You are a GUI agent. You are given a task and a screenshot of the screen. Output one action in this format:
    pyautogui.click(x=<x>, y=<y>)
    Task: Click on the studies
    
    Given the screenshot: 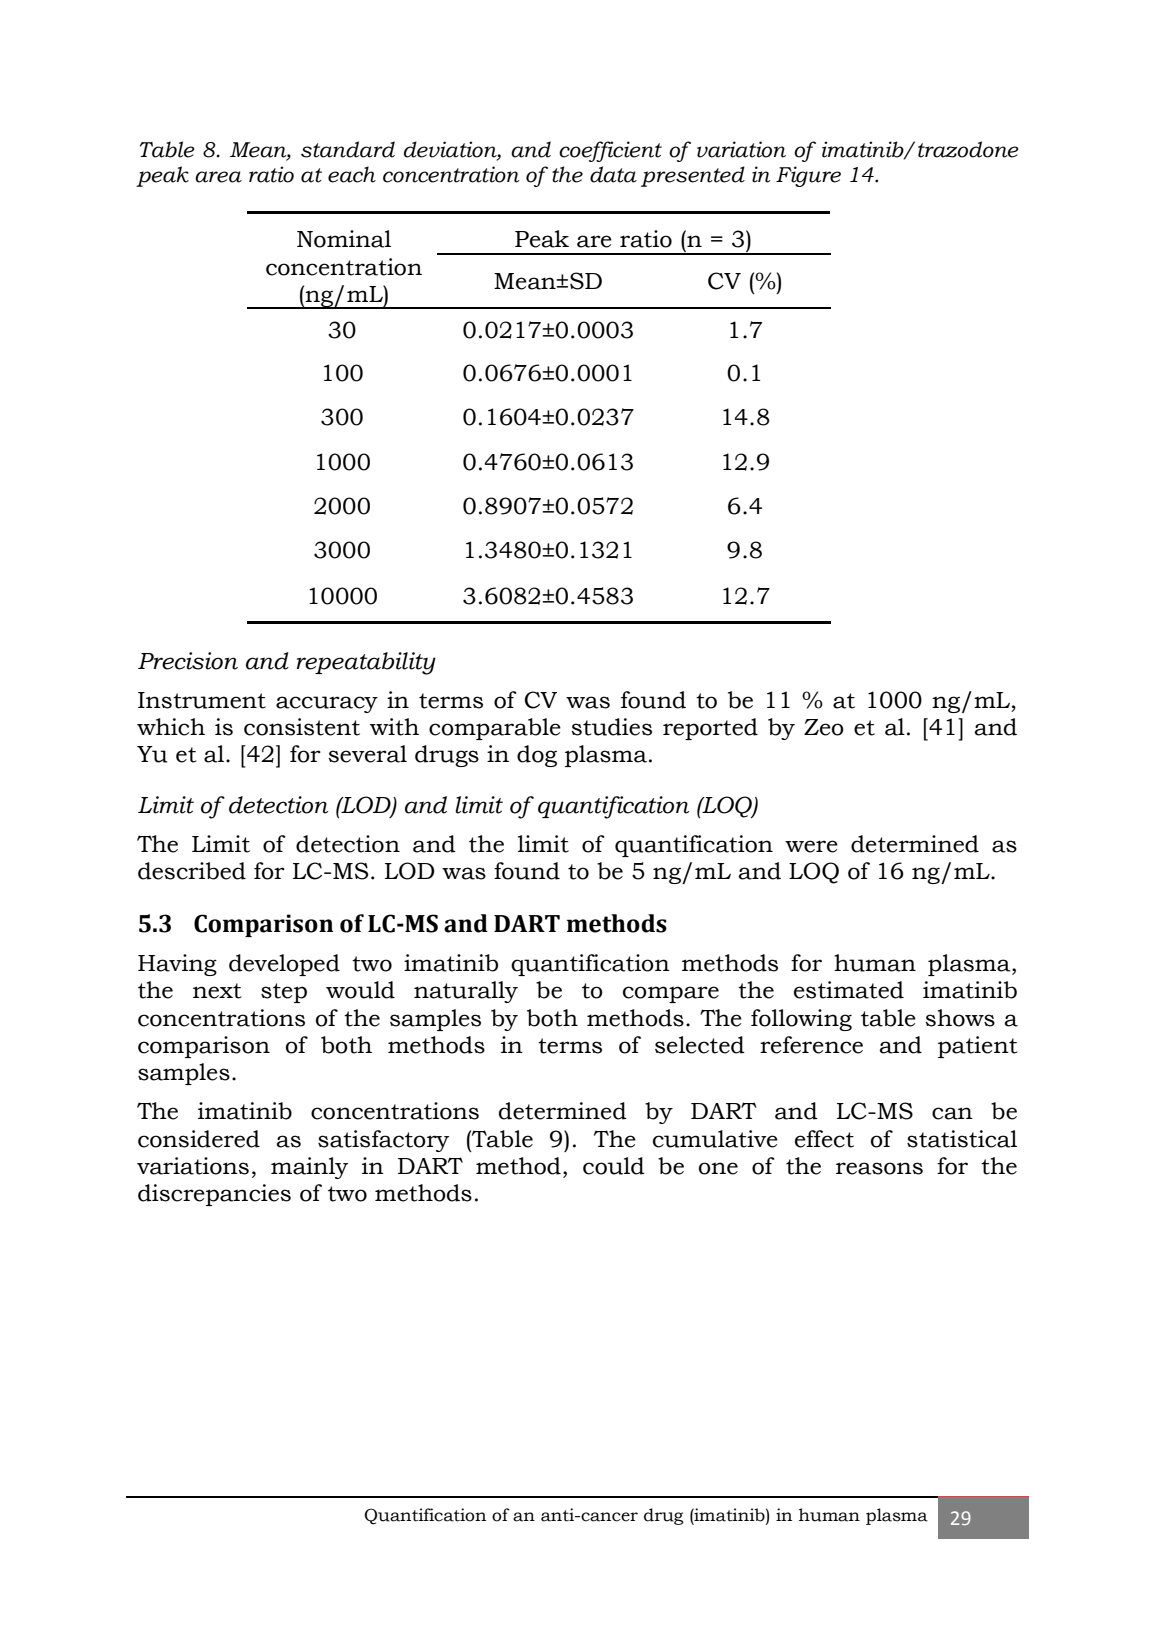 What is the action you would take?
    pyautogui.click(x=611, y=727)
